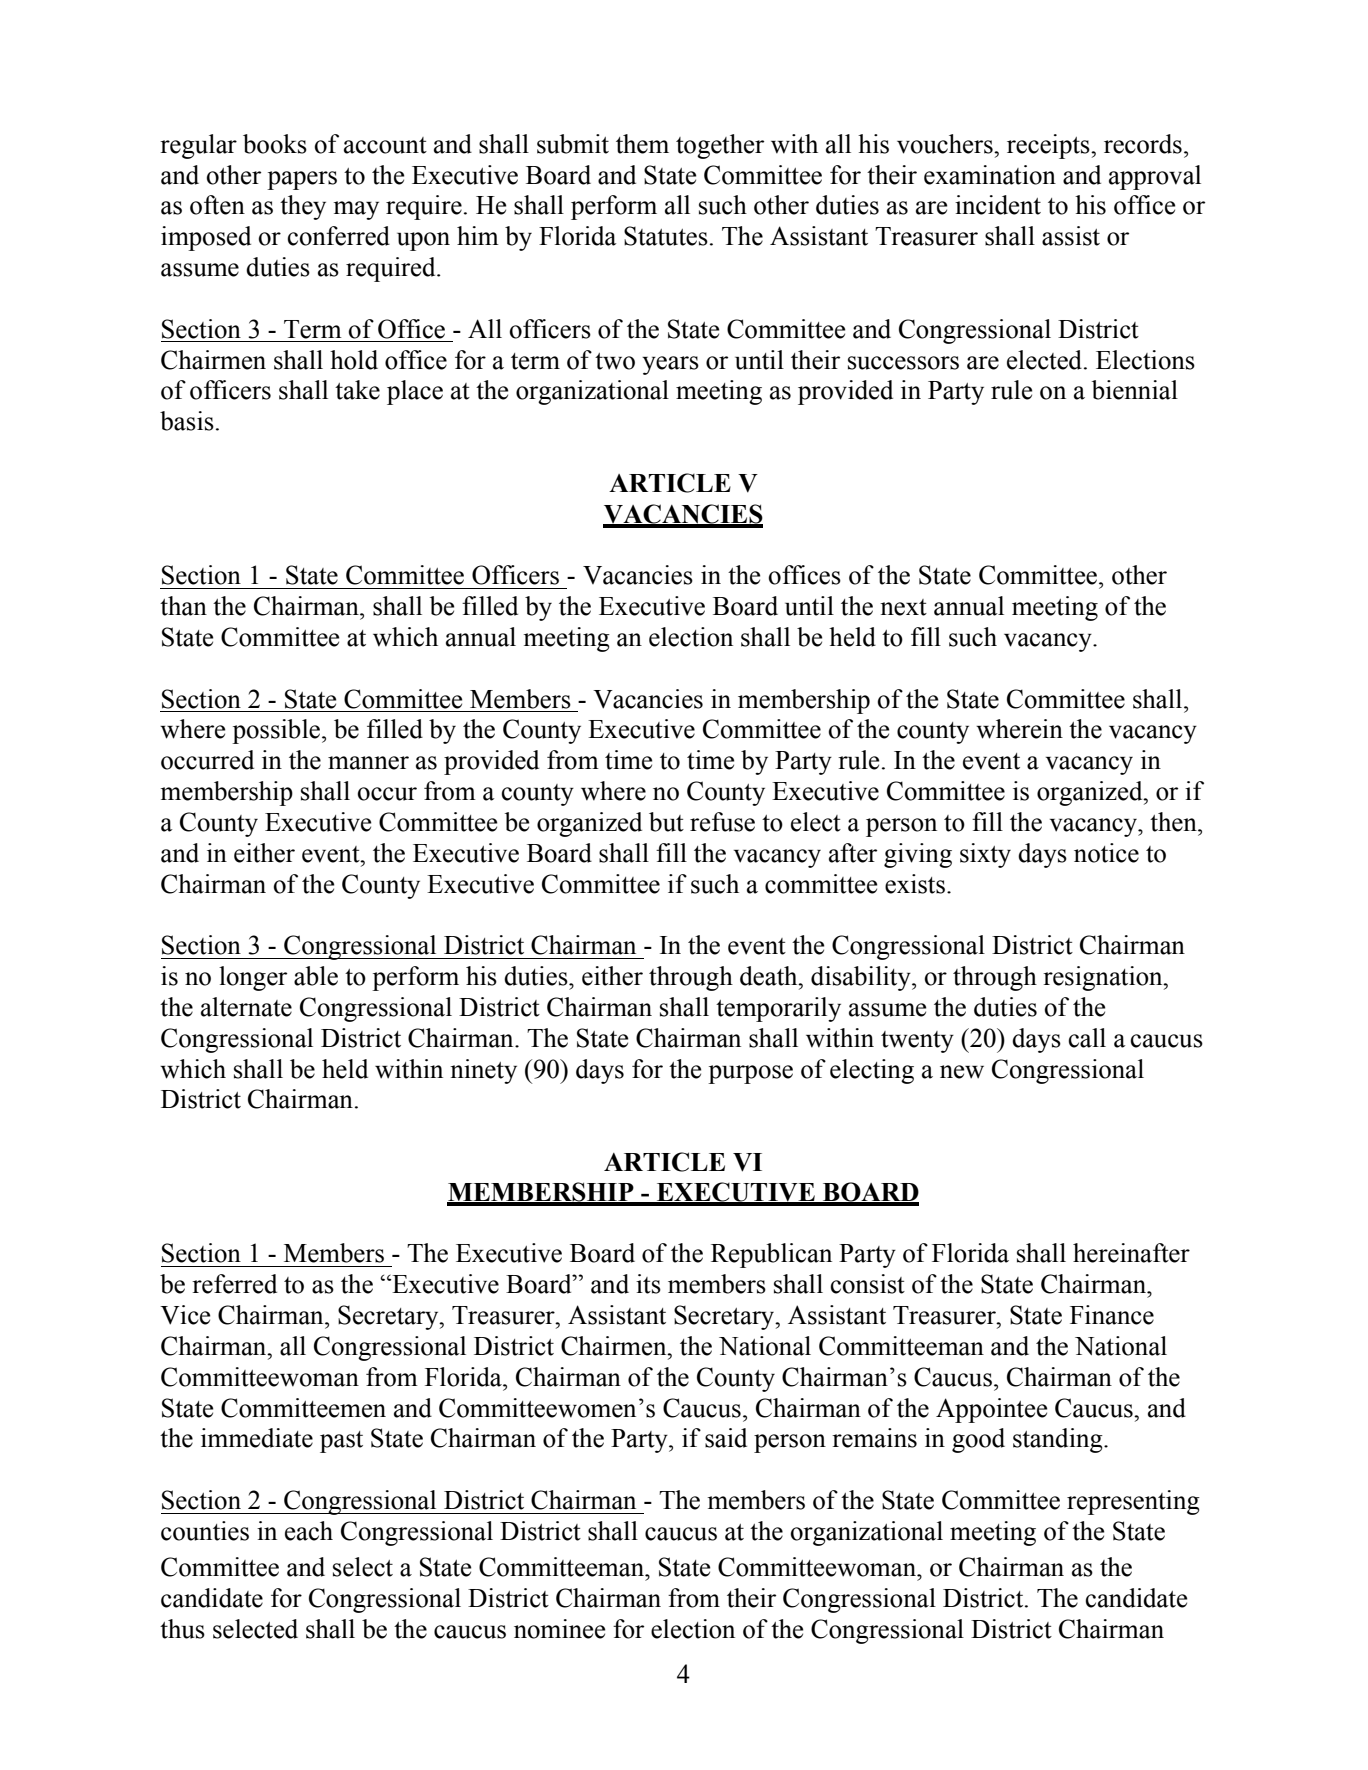  What do you see at coordinates (1049, 146) in the page?
I see `receipts` at bounding box center [1049, 146].
